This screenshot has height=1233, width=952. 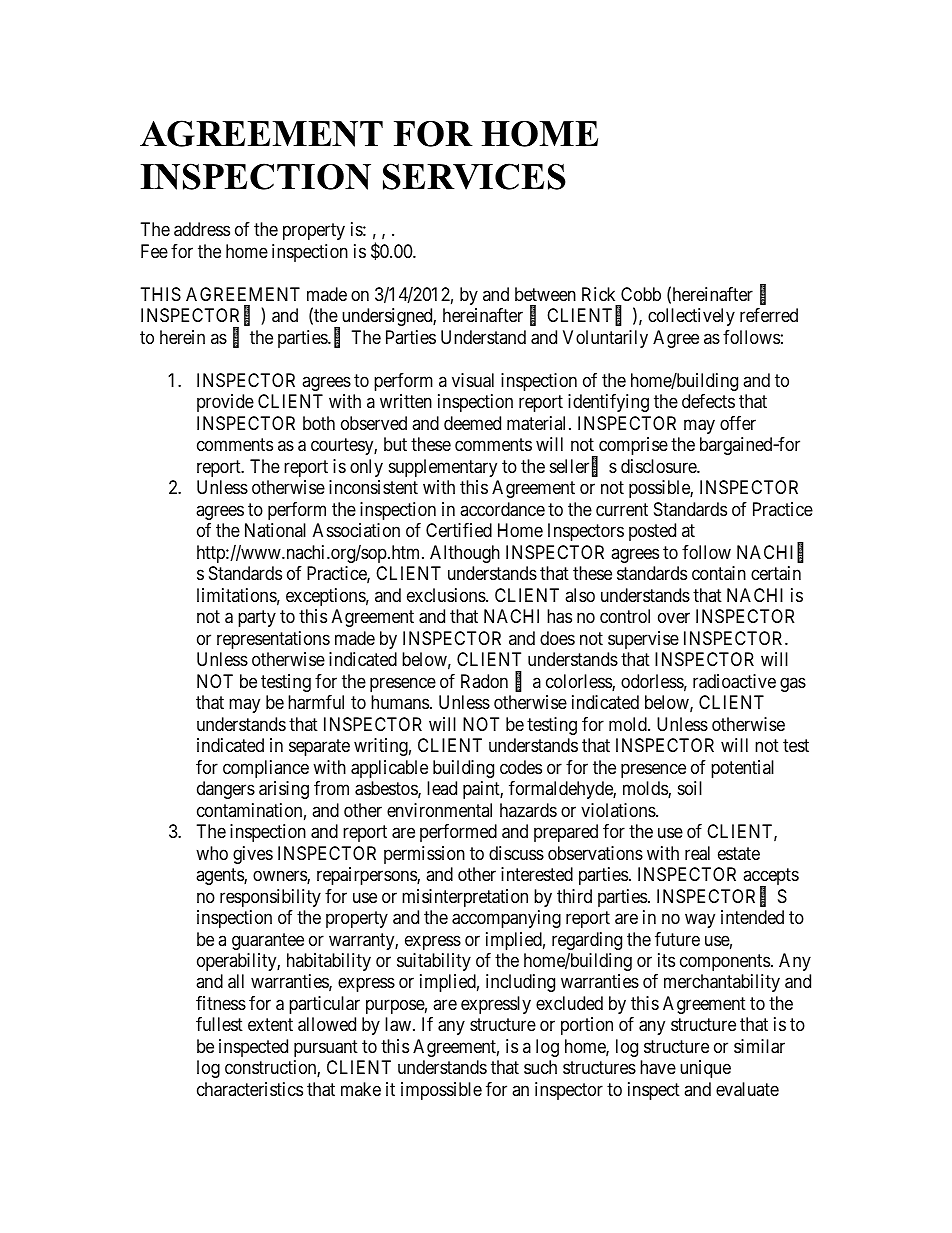 What do you see at coordinates (742, 769) in the screenshot?
I see `potential` at bounding box center [742, 769].
